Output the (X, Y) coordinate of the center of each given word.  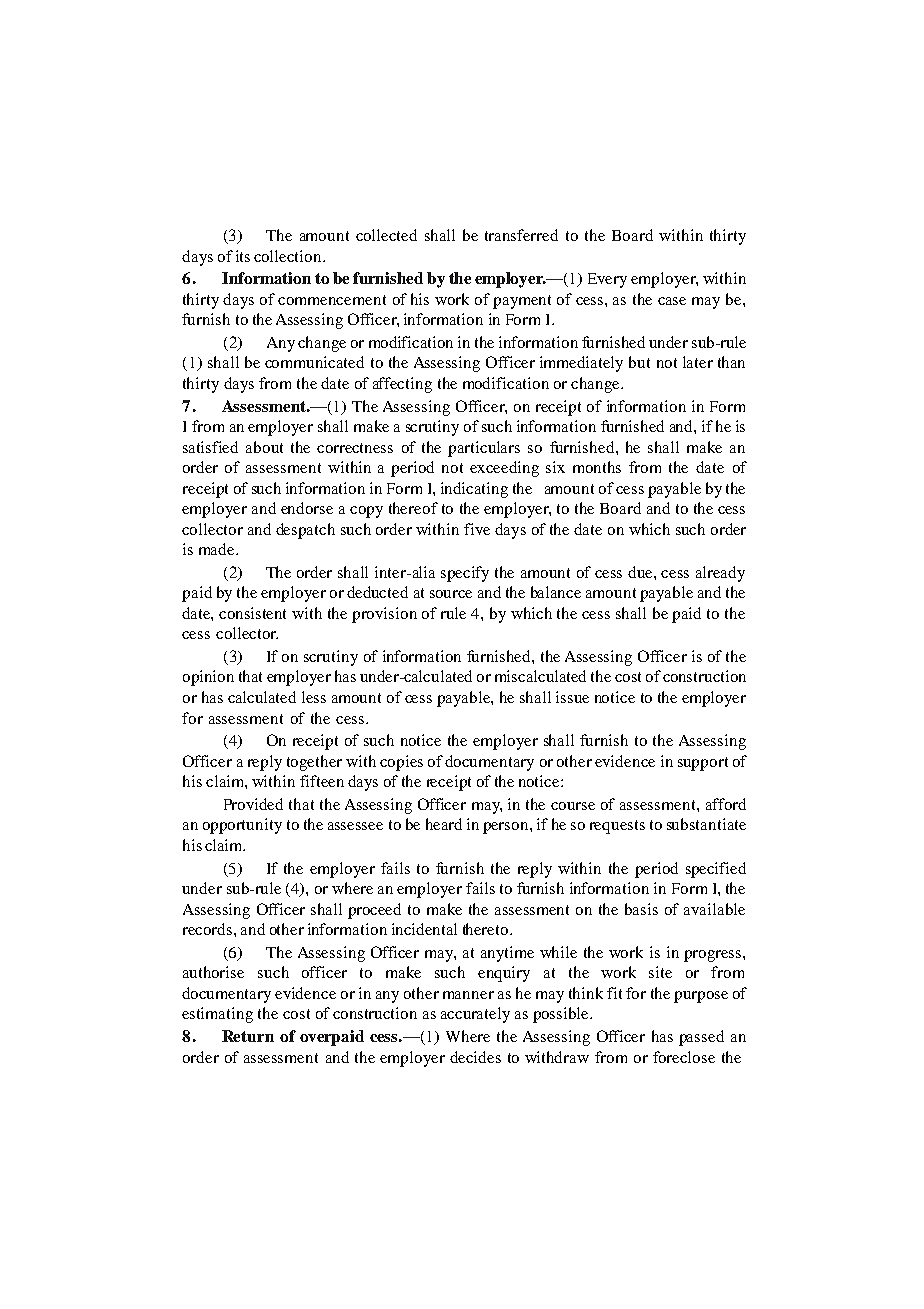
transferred (521, 235)
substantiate (706, 824)
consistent (252, 613)
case (672, 301)
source (451, 594)
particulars (484, 449)
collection (289, 256)
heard (444, 824)
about (264, 447)
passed (701, 1038)
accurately (475, 1015)
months (597, 467)
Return (248, 1036)
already (720, 574)
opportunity (242, 826)
